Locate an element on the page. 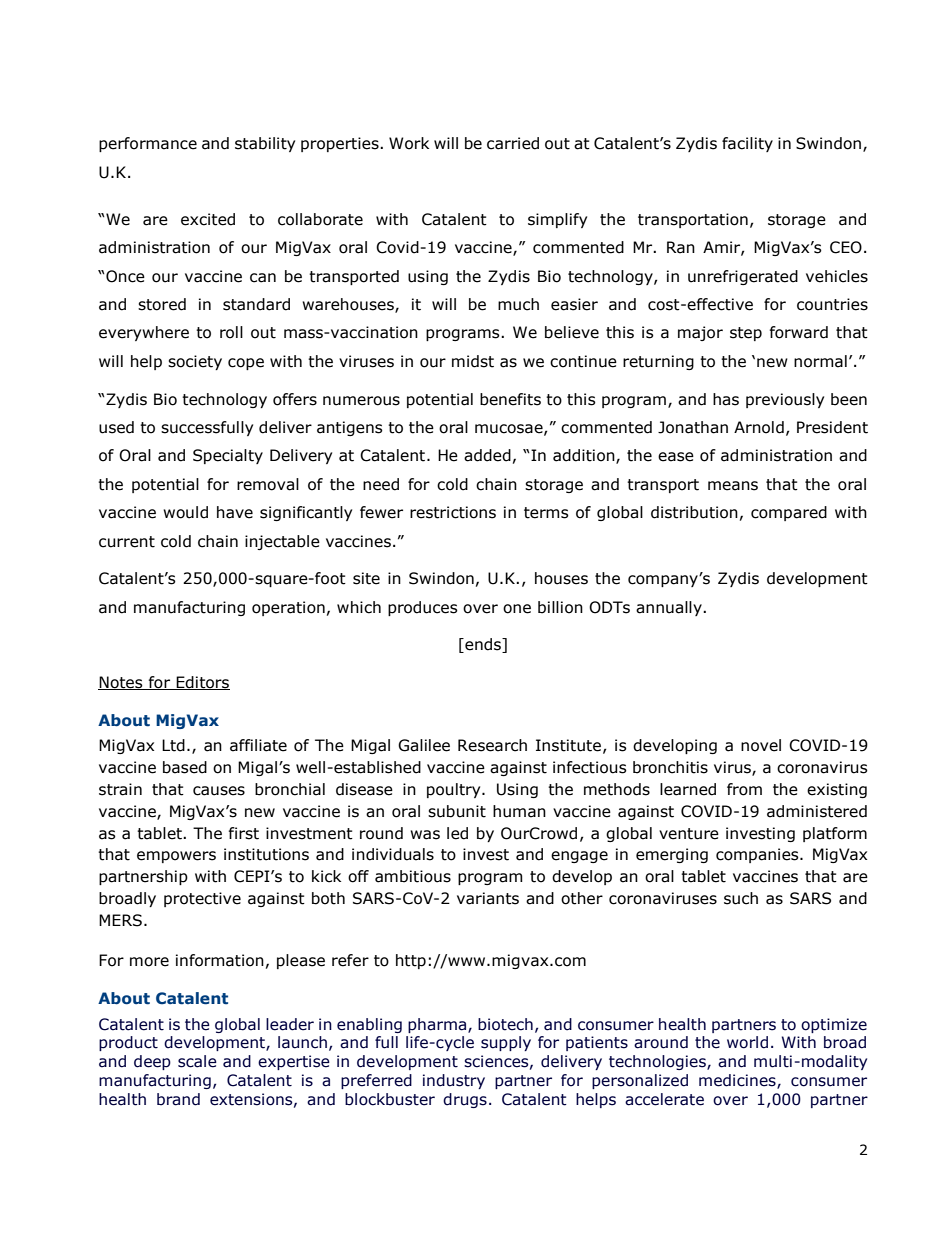  would is located at coordinates (185, 512).
